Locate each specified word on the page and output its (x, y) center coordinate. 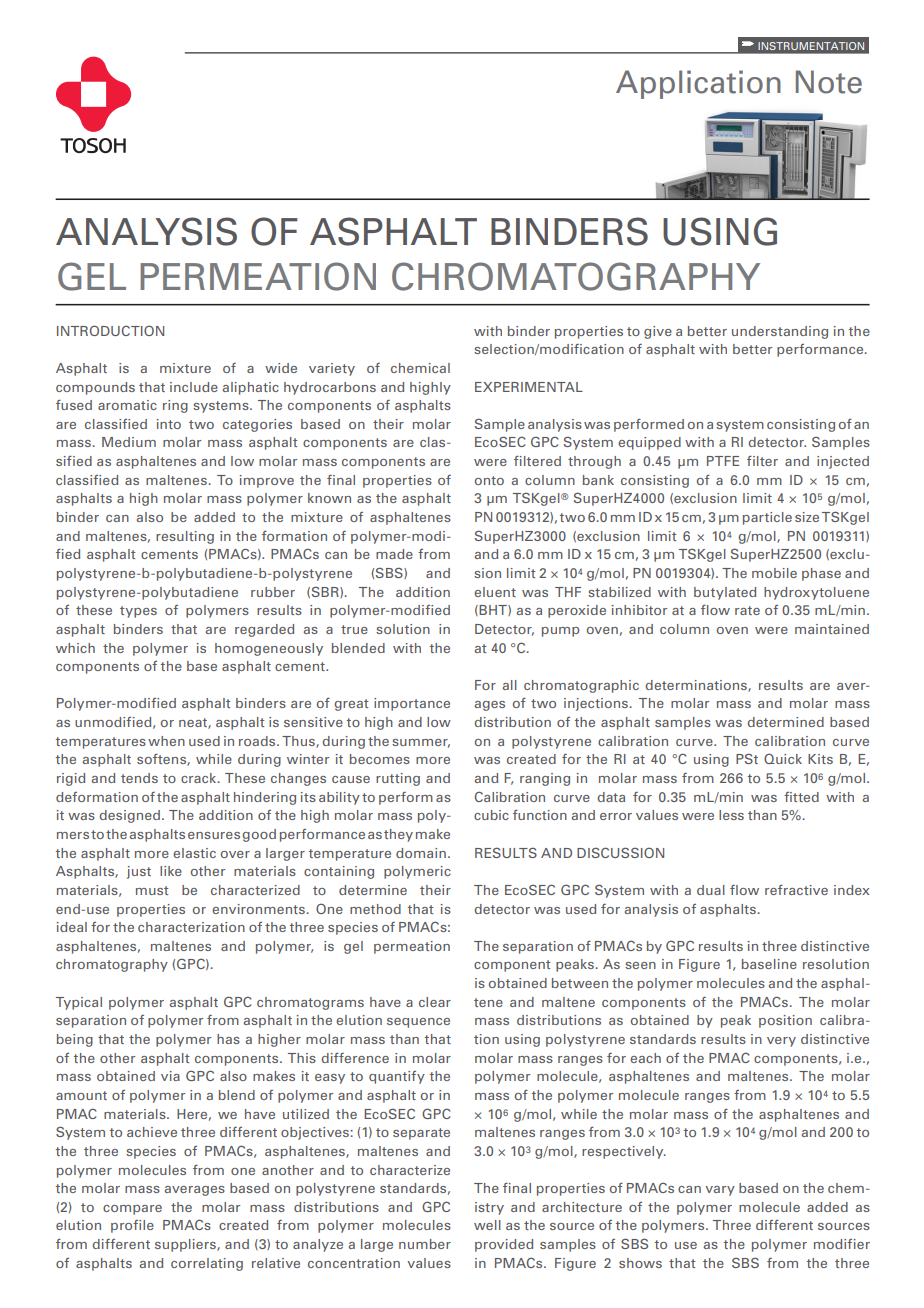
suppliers (186, 1245)
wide (281, 368)
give (658, 332)
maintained (832, 629)
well (487, 1225)
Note (829, 82)
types (138, 612)
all (510, 685)
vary (720, 1191)
